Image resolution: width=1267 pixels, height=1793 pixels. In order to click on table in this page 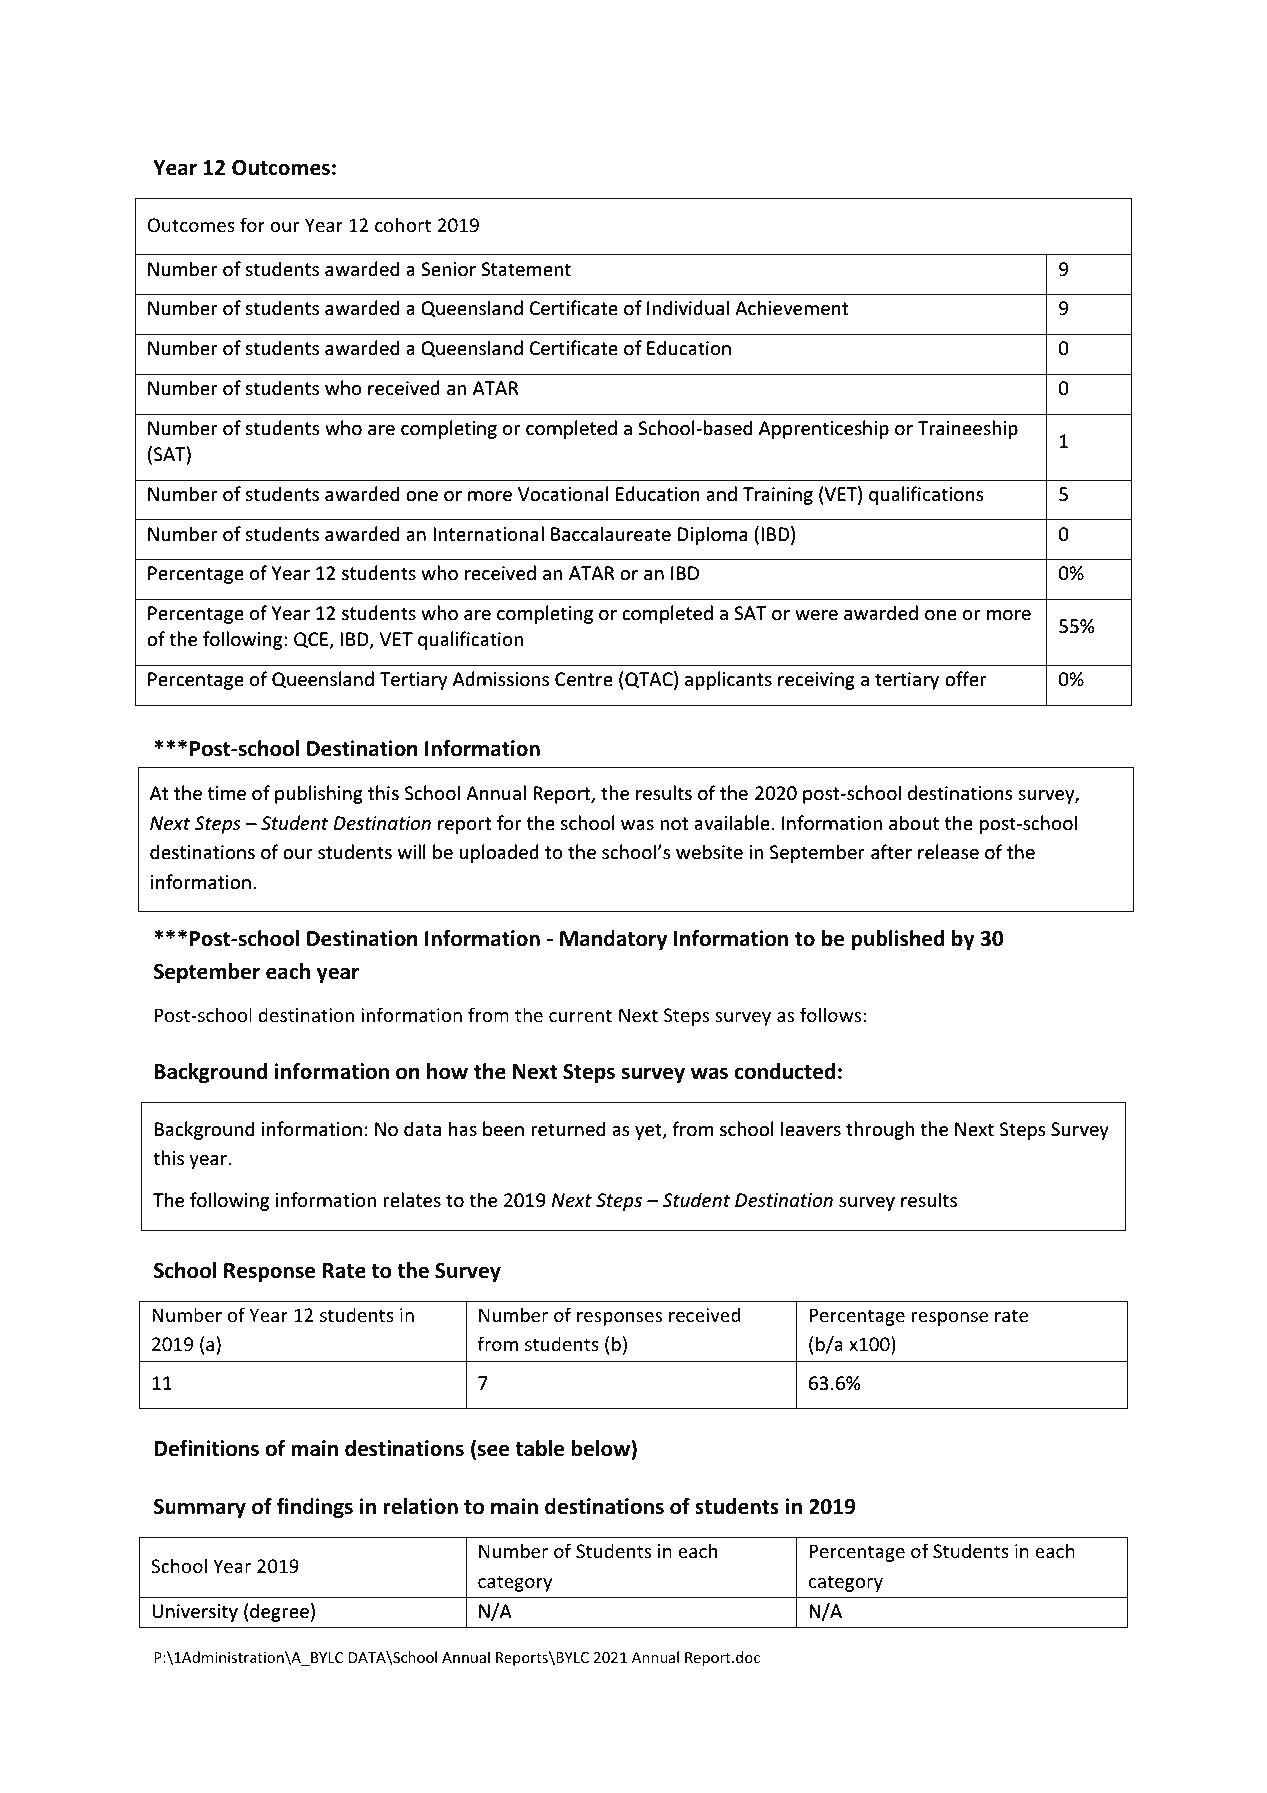, I will do `click(539, 1448)`.
